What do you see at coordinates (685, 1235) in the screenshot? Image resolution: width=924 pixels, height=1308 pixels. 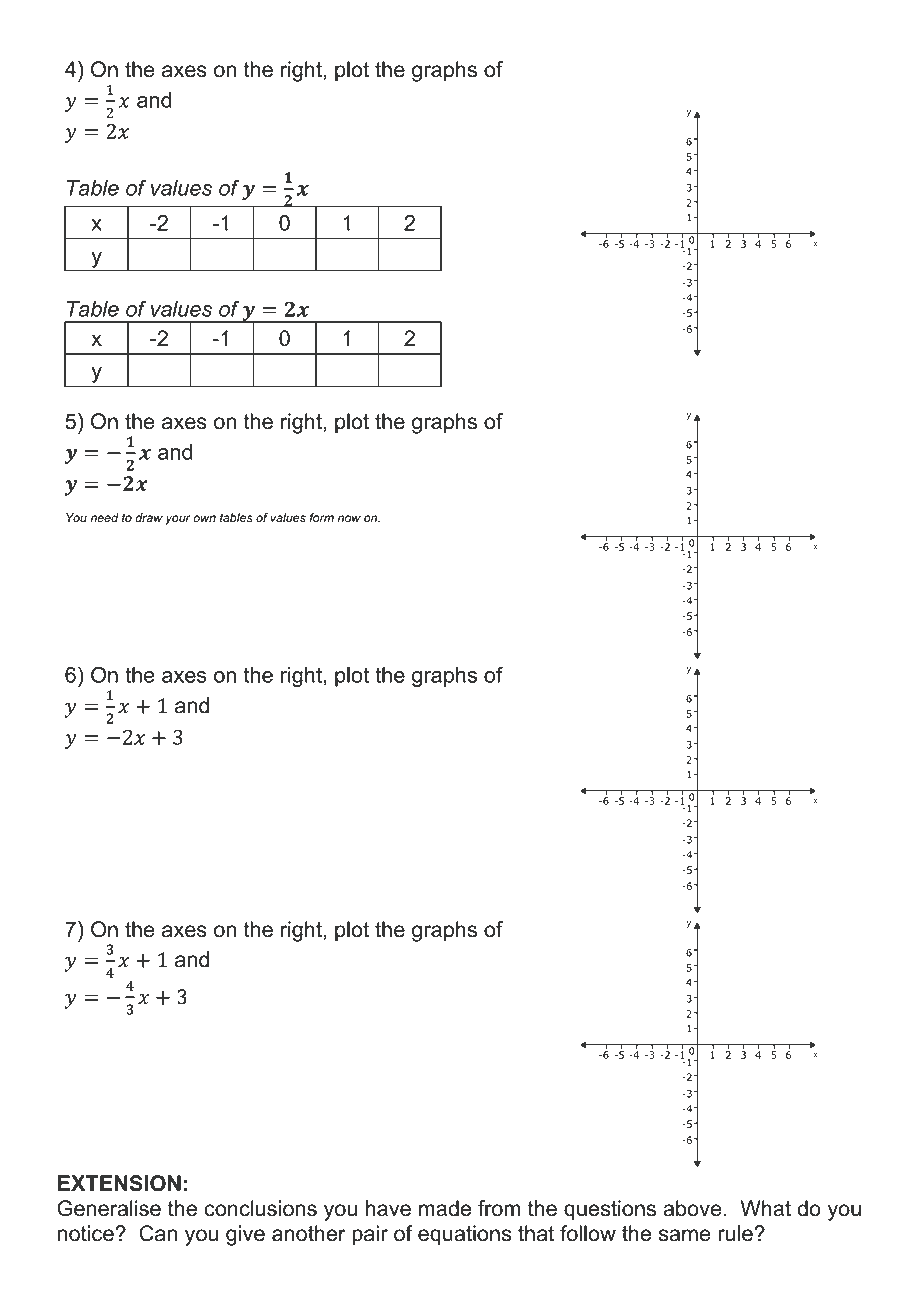 I see `same` at bounding box center [685, 1235].
